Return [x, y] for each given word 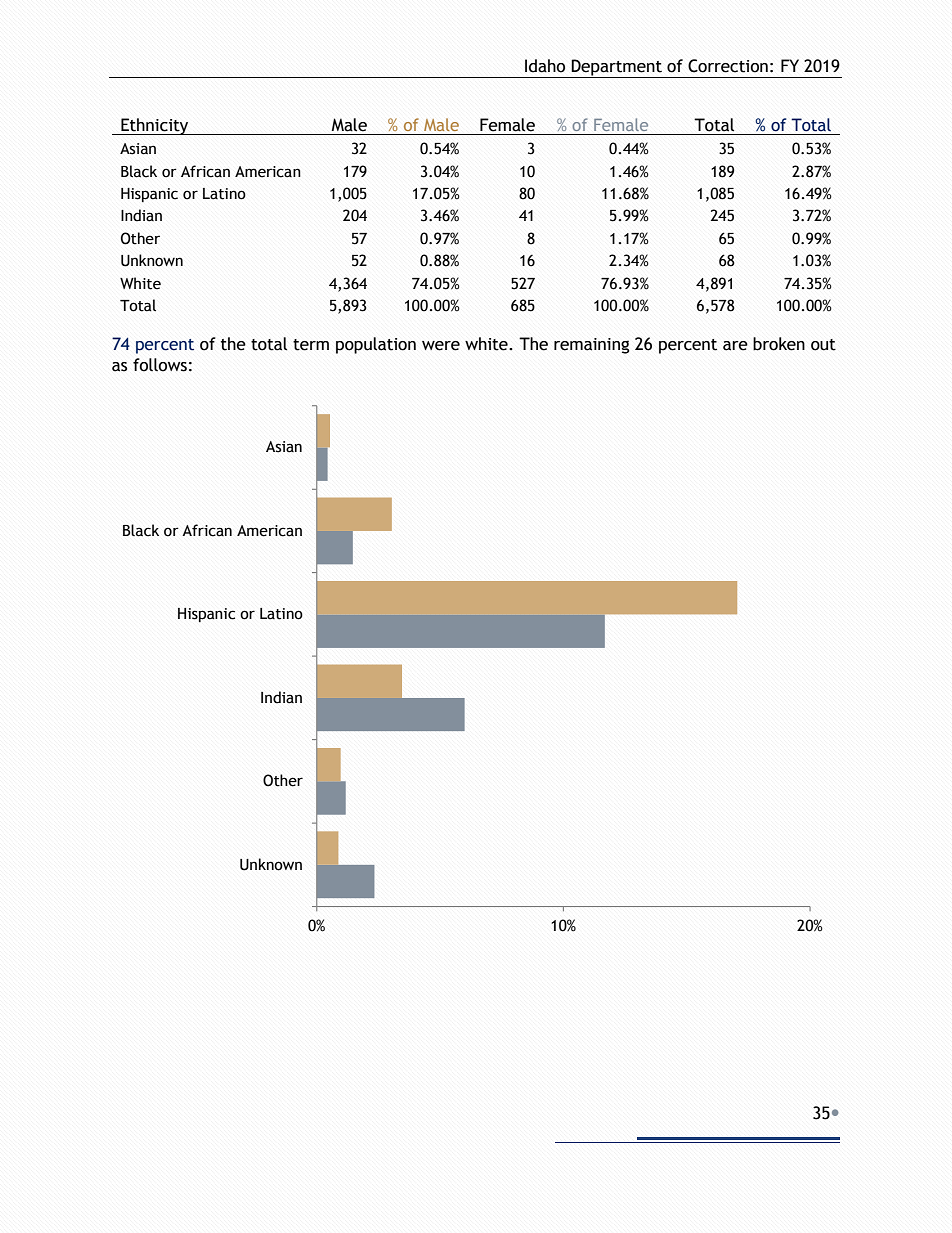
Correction [728, 66]
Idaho [545, 66]
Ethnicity [155, 126]
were [441, 346]
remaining [591, 346]
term [311, 345]
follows [160, 365]
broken [779, 344]
